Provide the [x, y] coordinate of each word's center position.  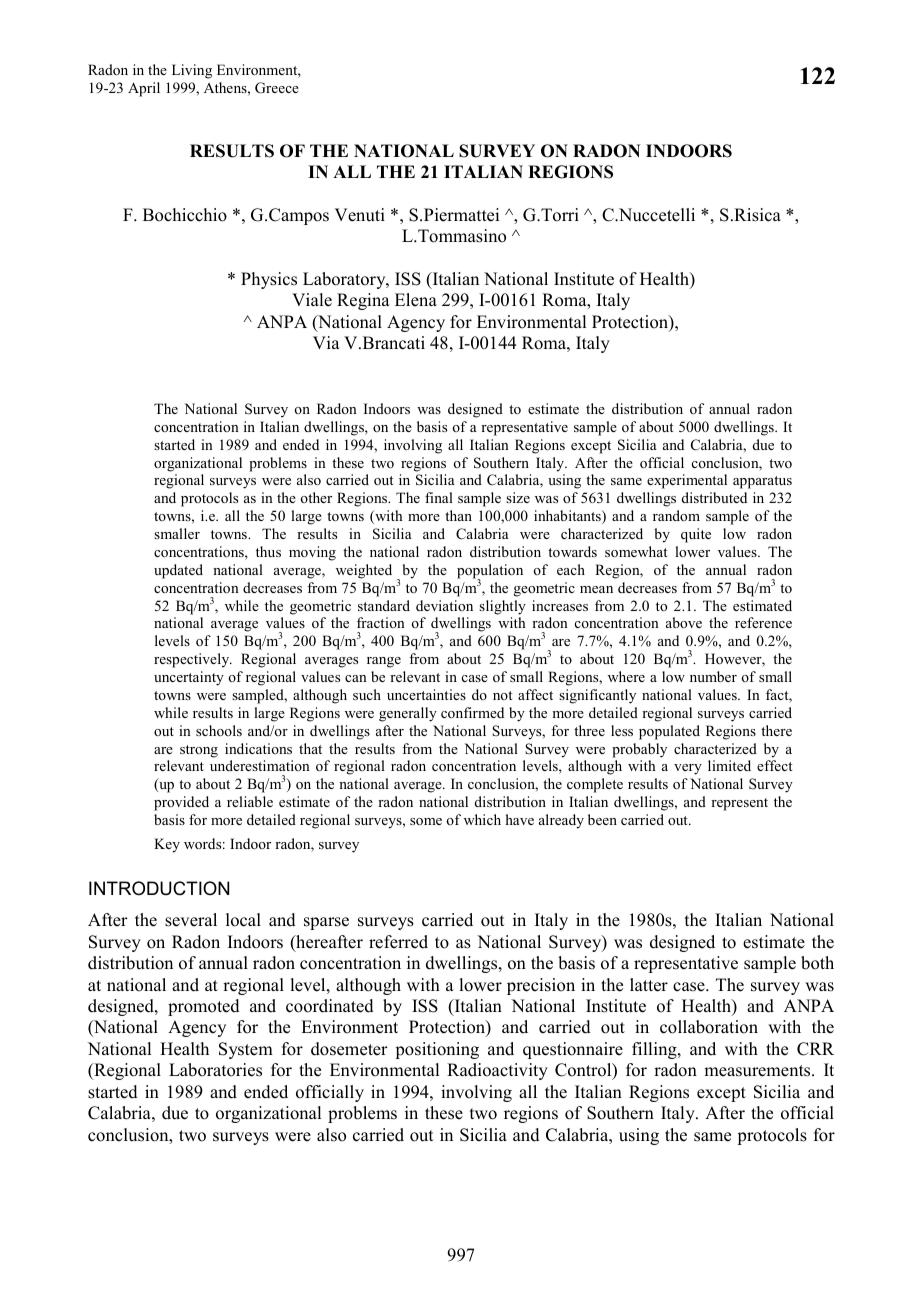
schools [219, 730]
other [316, 497]
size [518, 497]
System [246, 1050]
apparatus [762, 482]
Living [192, 71]
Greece [277, 88]
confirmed [472, 712]
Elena [416, 300]
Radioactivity [497, 1071]
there [776, 730]
